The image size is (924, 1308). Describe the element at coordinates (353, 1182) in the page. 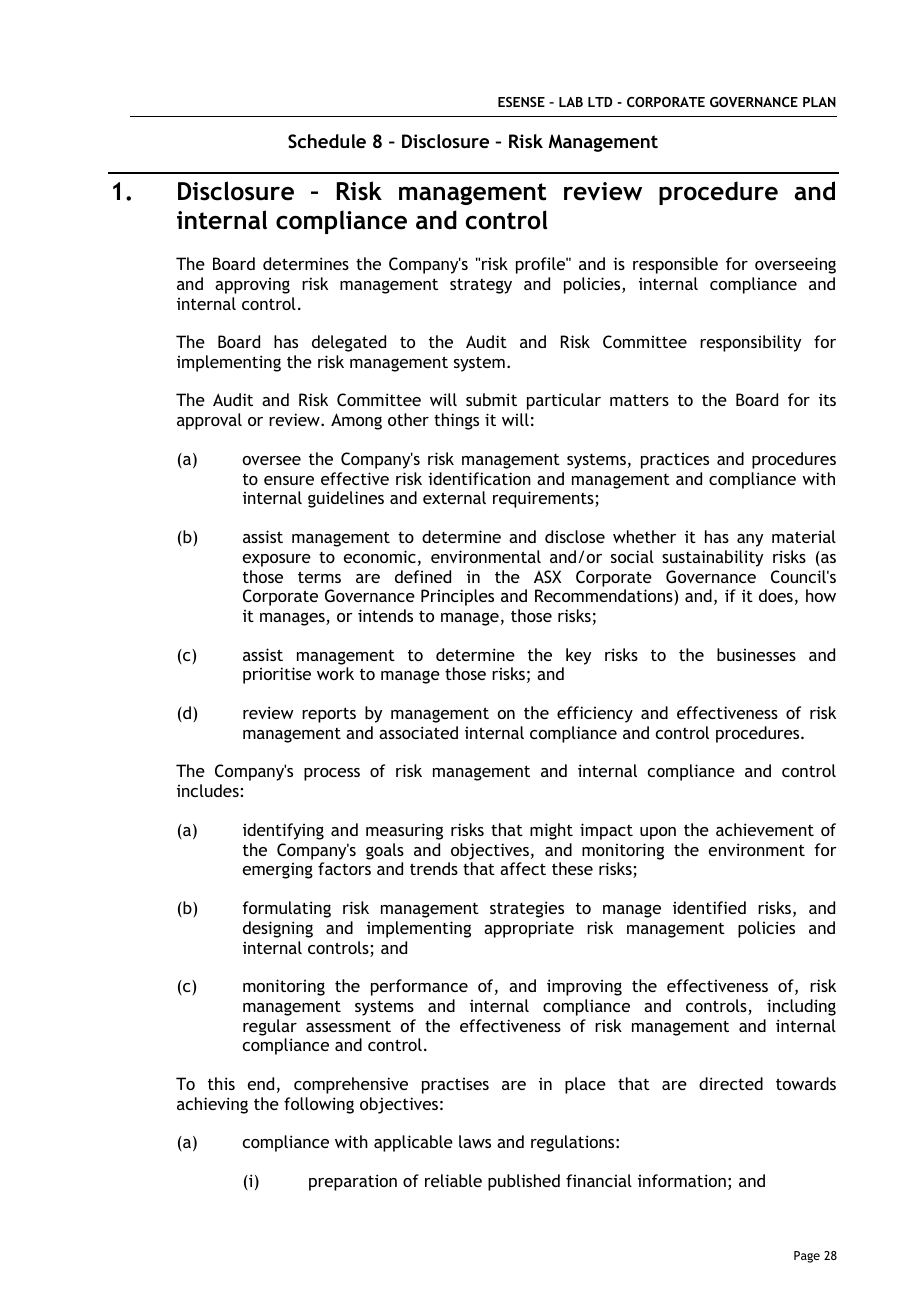

I see `preparation` at that location.
